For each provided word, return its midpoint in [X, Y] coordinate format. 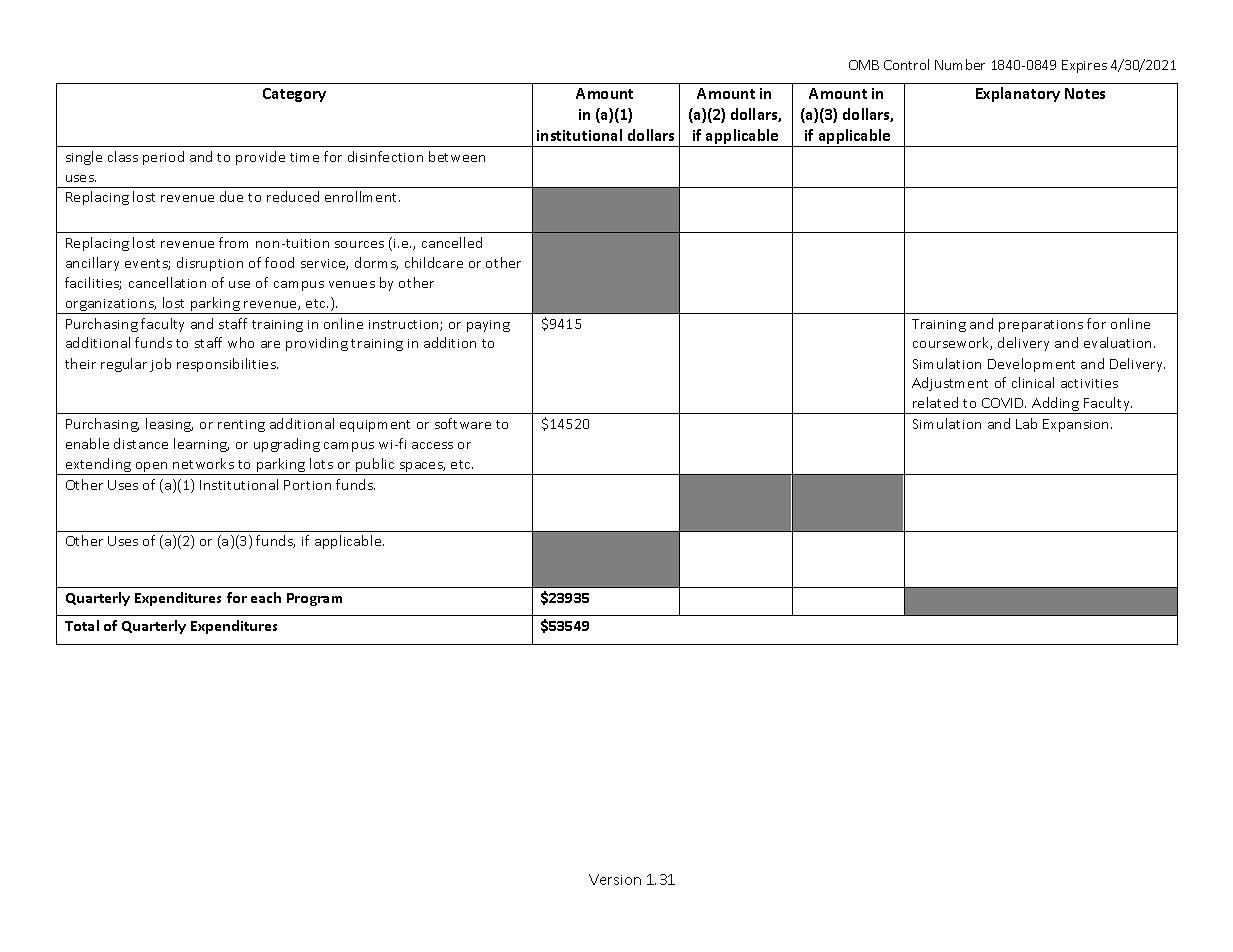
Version [615, 879]
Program [314, 599]
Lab [1026, 423]
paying [488, 326]
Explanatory [1018, 94]
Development [1031, 365]
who [241, 342]
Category [294, 95]
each [266, 597]
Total [82, 625]
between [457, 156]
